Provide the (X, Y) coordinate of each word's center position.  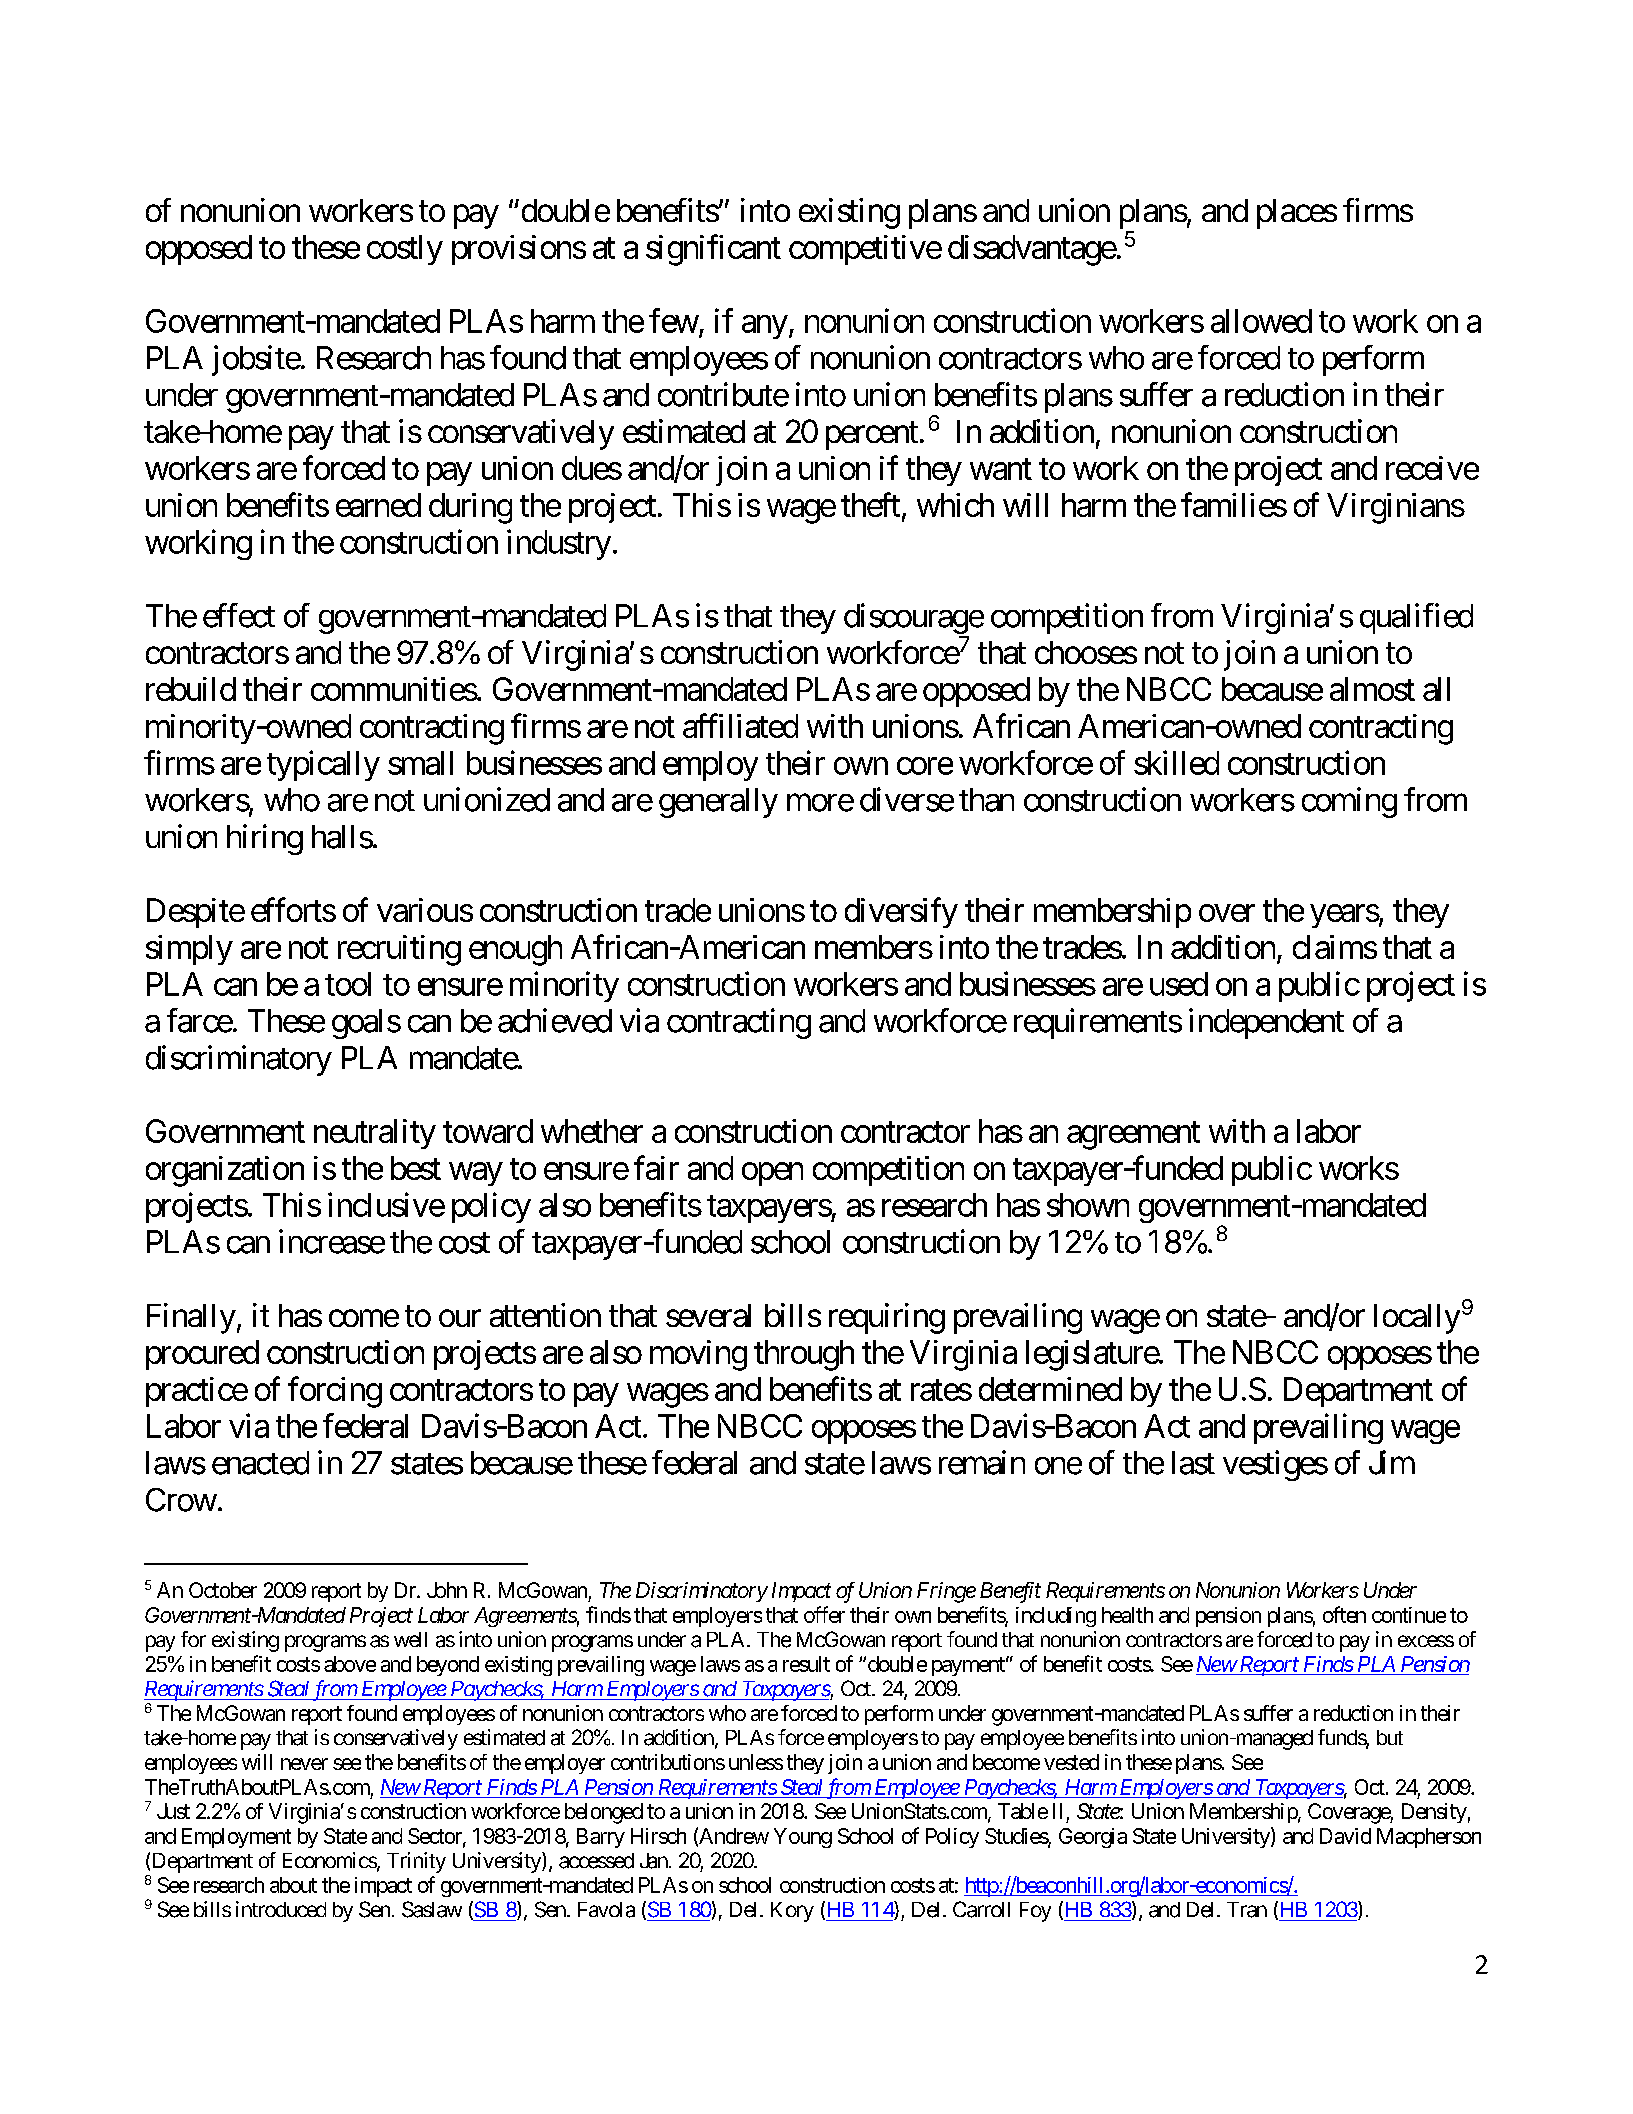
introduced (281, 1909)
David (1345, 1836)
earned (378, 505)
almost (1372, 689)
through (804, 1355)
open (772, 1174)
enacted (260, 1463)
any (765, 327)
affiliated (740, 725)
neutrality (375, 1134)
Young (803, 1838)
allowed (1261, 321)
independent (1266, 1023)
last (1193, 1463)
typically (323, 765)
